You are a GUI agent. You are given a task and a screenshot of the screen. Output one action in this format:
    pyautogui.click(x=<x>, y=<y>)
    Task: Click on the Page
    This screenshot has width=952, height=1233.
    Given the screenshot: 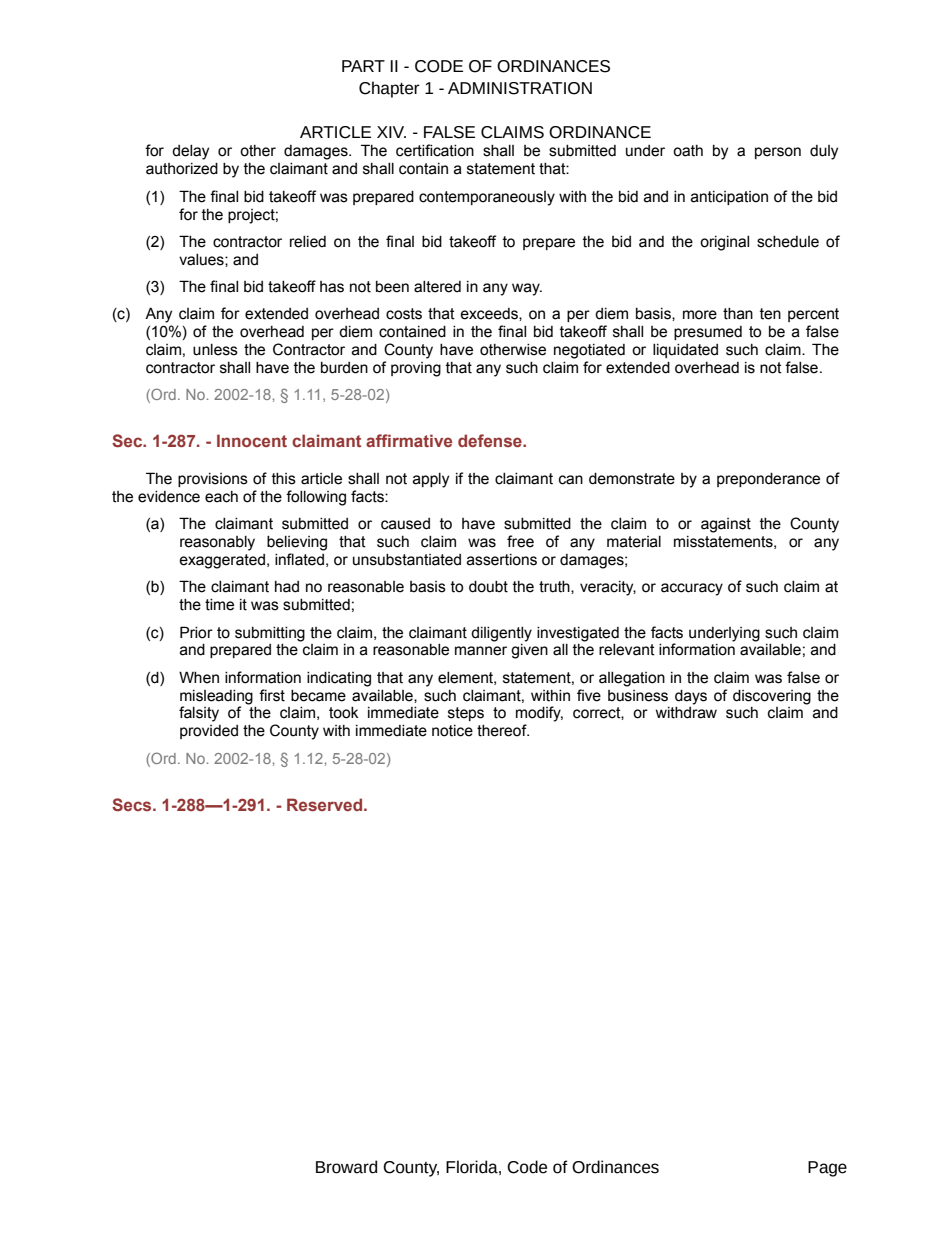 What is the action you would take?
    pyautogui.click(x=827, y=1169)
